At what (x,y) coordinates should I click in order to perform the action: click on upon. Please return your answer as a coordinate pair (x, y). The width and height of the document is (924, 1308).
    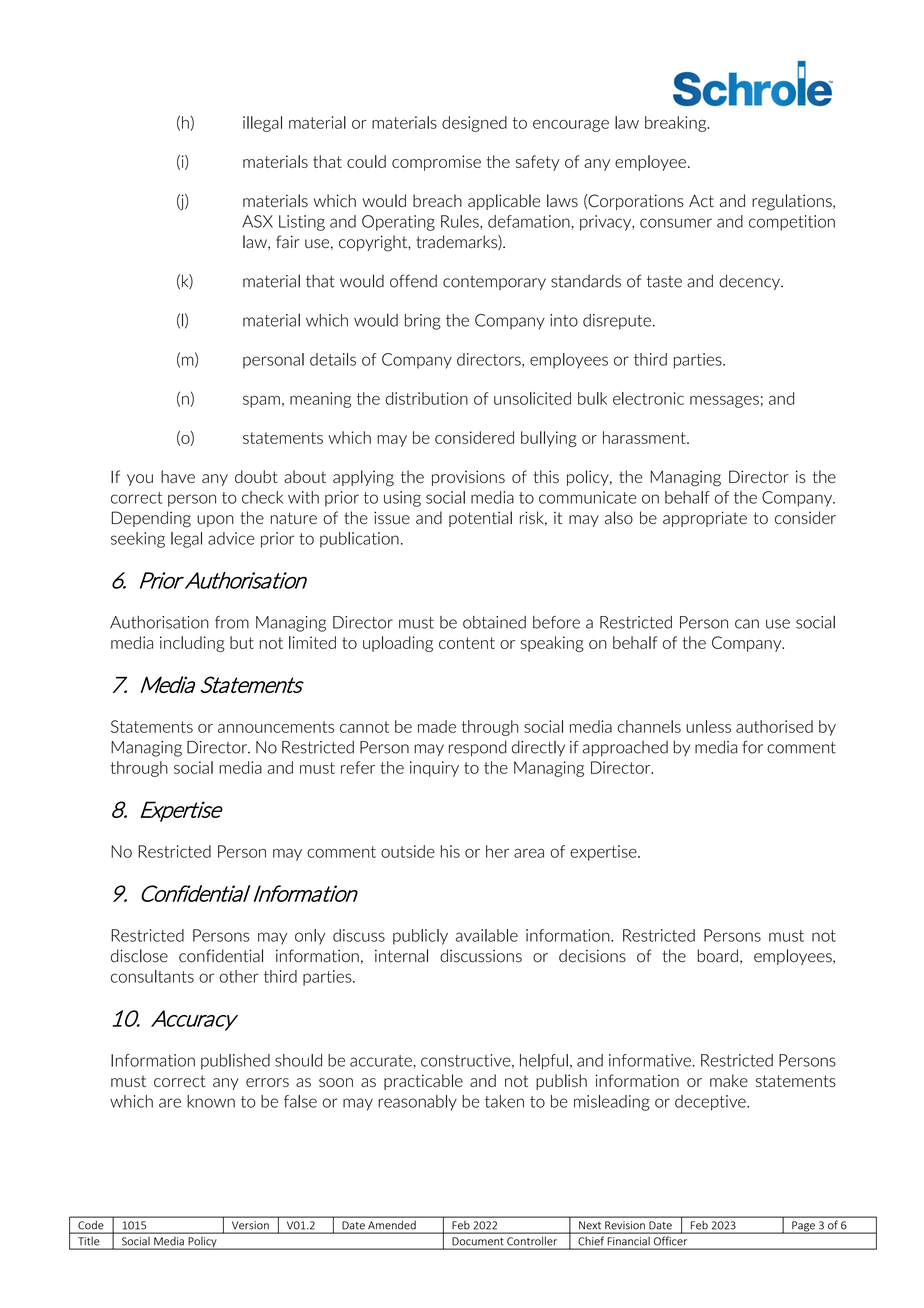
    Looking at the image, I should click on (215, 521).
